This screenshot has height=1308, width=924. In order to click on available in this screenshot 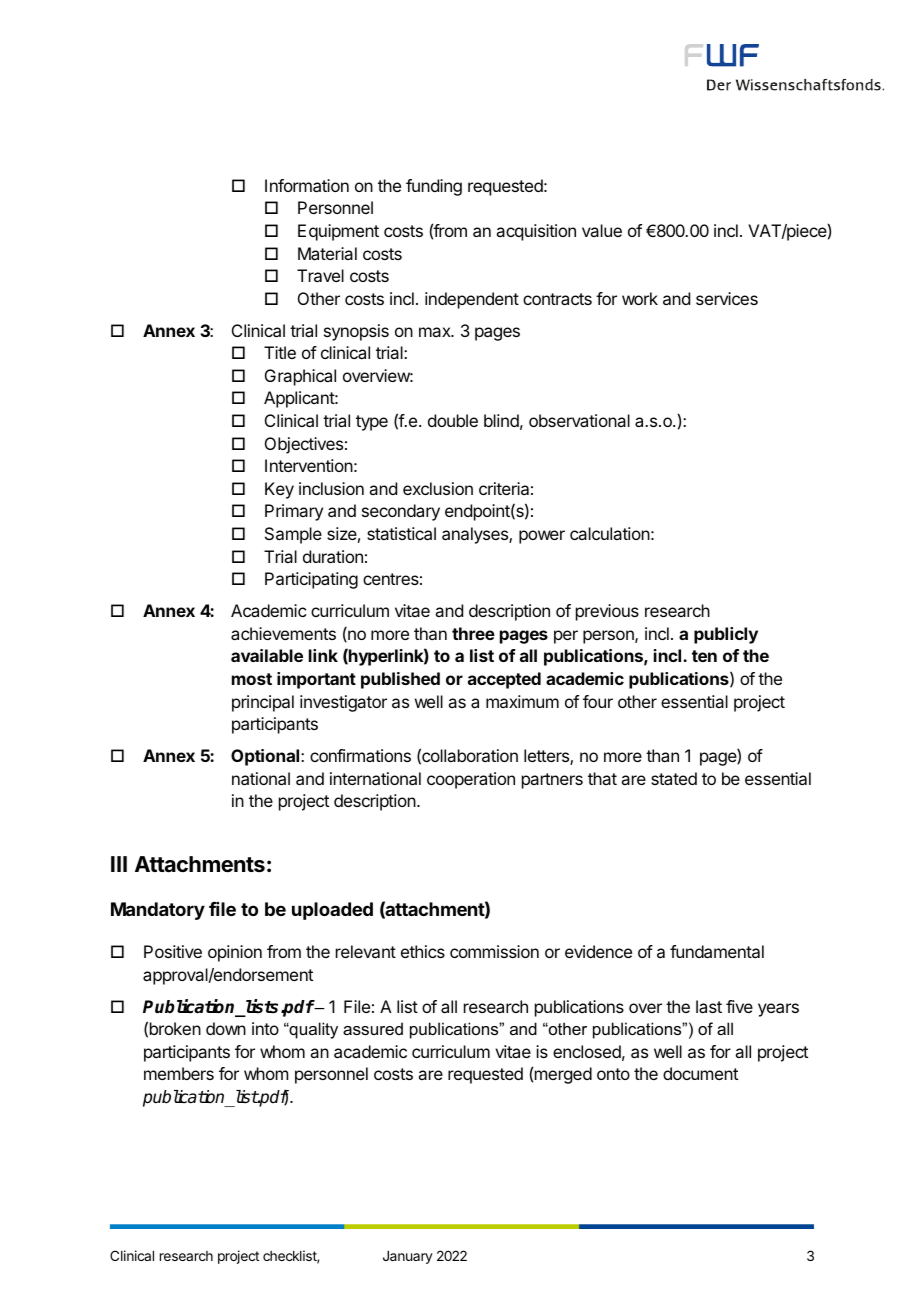, I will do `click(267, 655)`.
